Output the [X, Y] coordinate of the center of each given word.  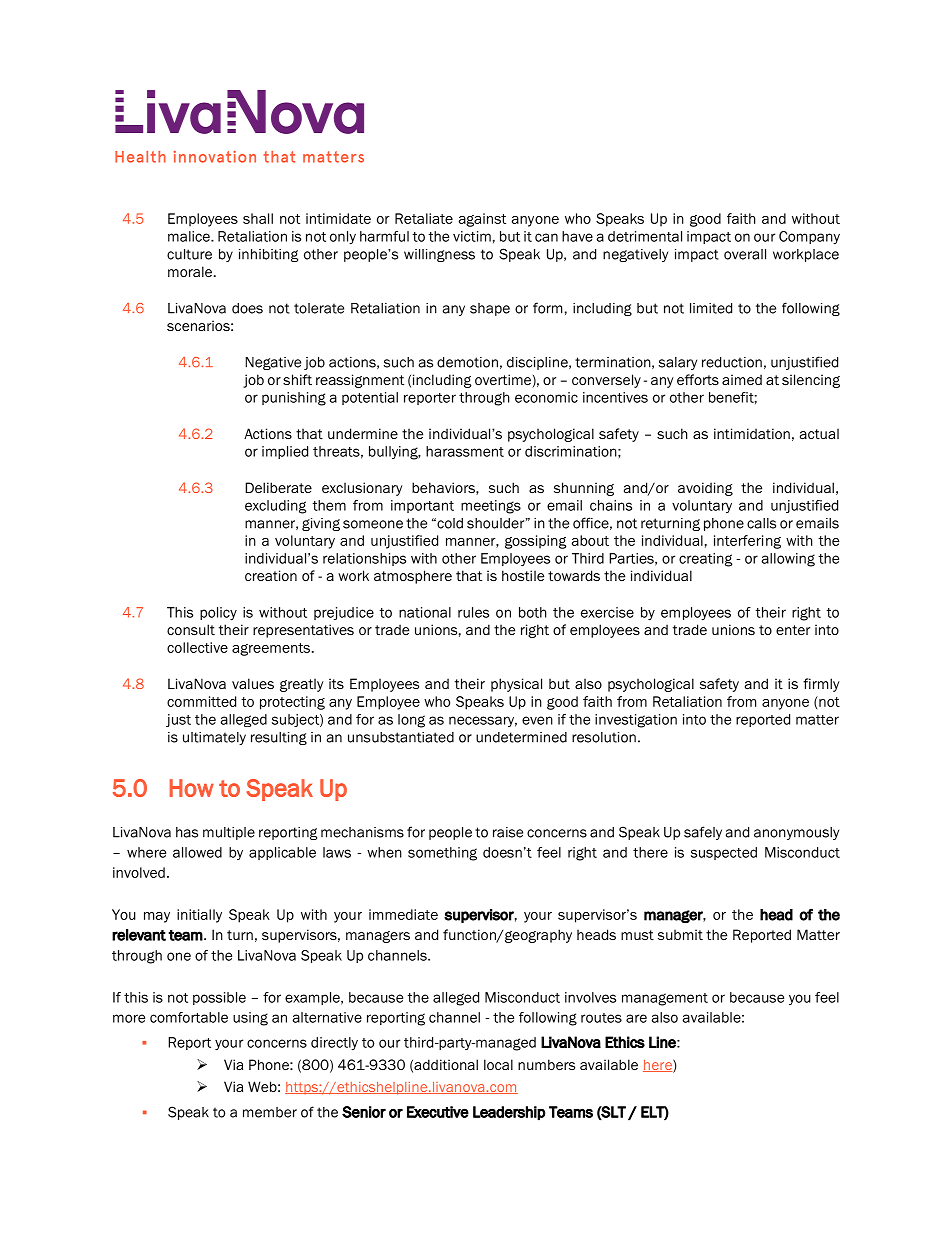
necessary [483, 721]
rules [473, 612]
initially [199, 916]
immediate [403, 914]
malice [190, 236]
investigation [636, 721]
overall [745, 254]
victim [472, 236]
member [270, 1112]
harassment [465, 451]
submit [680, 934]
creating [705, 560]
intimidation [752, 433]
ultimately [214, 738]
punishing [294, 399]
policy [218, 614]
